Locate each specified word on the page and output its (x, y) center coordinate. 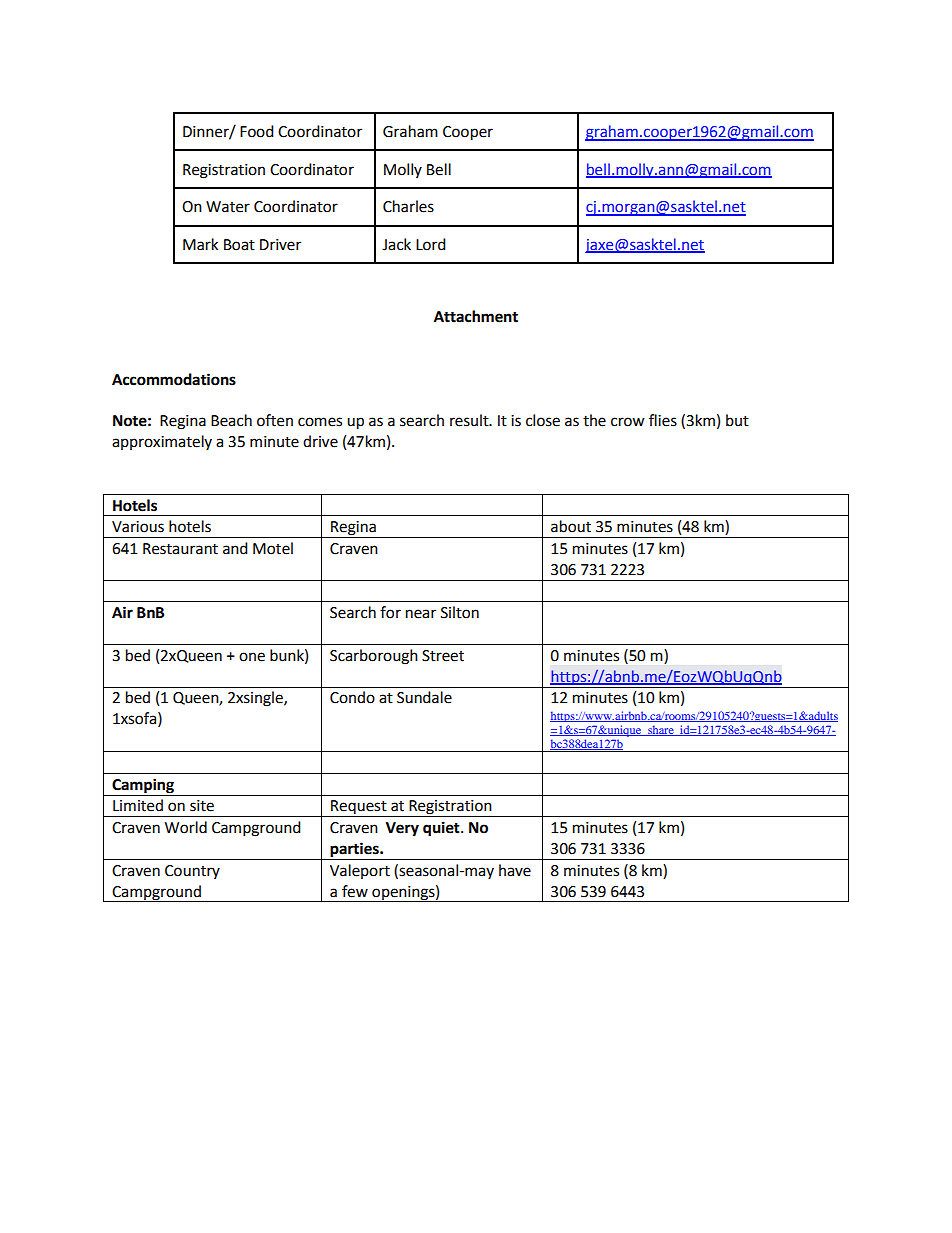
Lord (431, 244)
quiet (442, 829)
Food (257, 131)
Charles (408, 206)
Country (192, 872)
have (515, 870)
